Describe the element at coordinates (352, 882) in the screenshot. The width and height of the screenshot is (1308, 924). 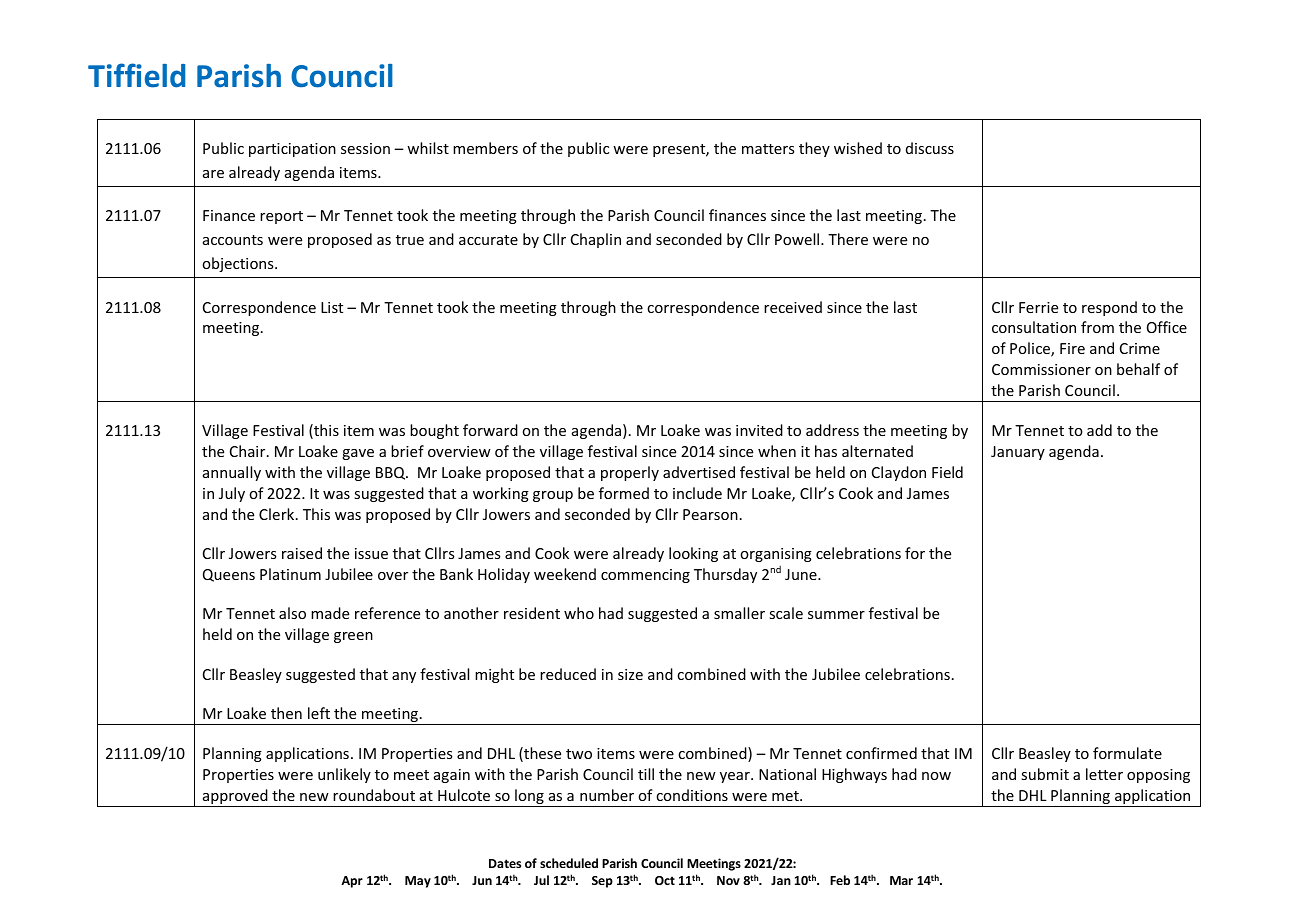
I see `Apr` at that location.
